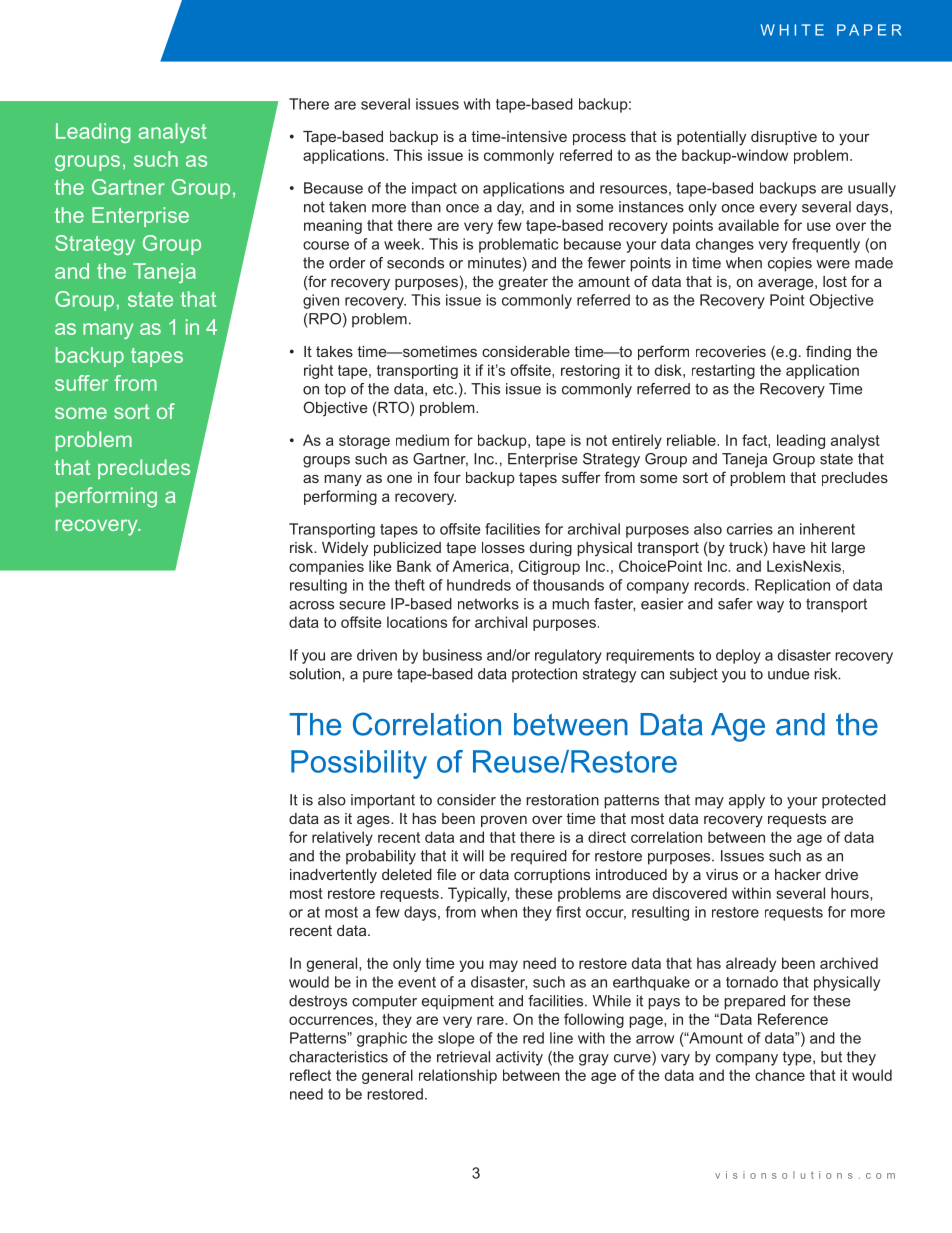  What do you see at coordinates (784, 138) in the image?
I see `disruptive` at bounding box center [784, 138].
